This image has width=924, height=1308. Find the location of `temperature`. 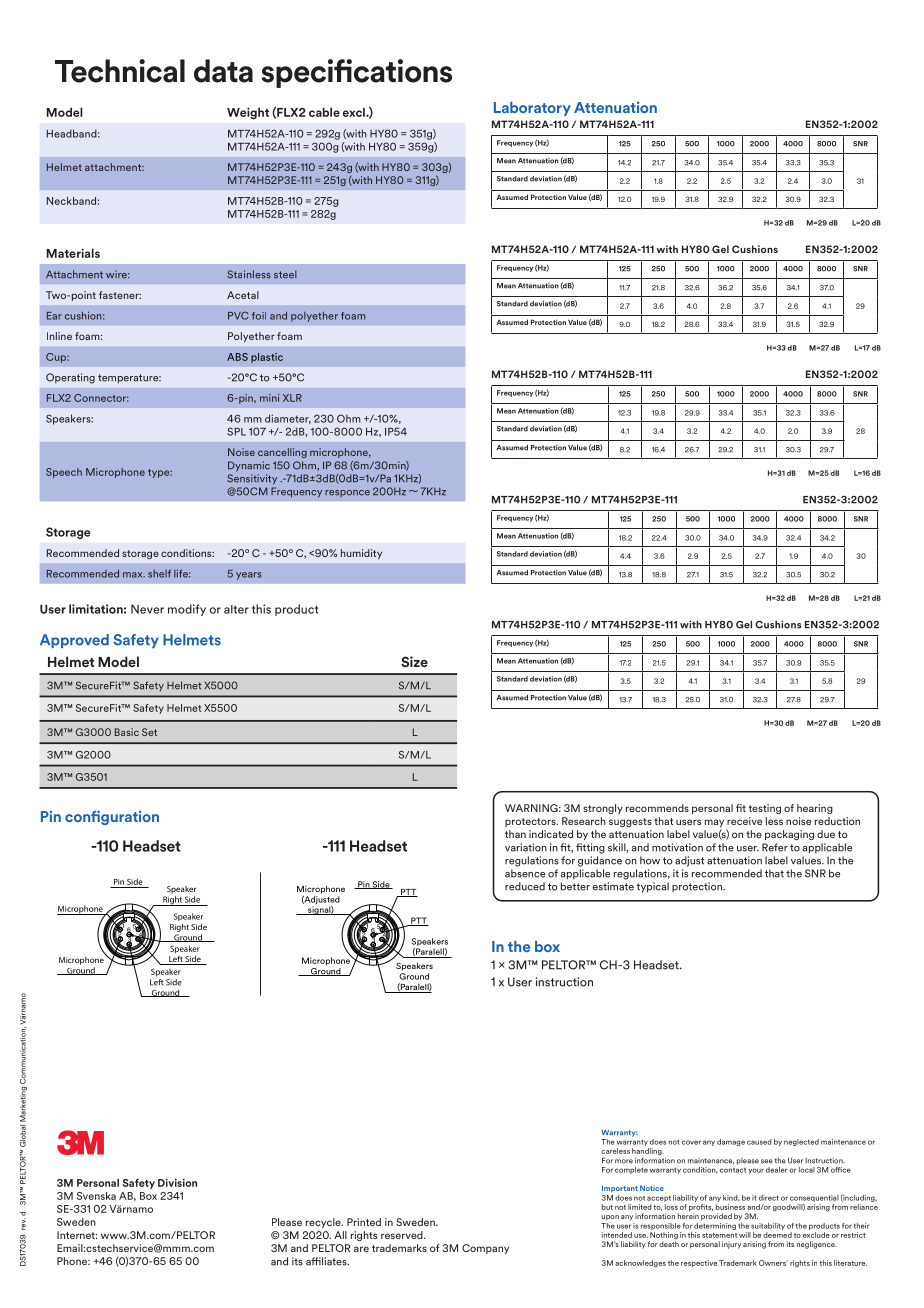

temperature is located at coordinates (129, 379).
